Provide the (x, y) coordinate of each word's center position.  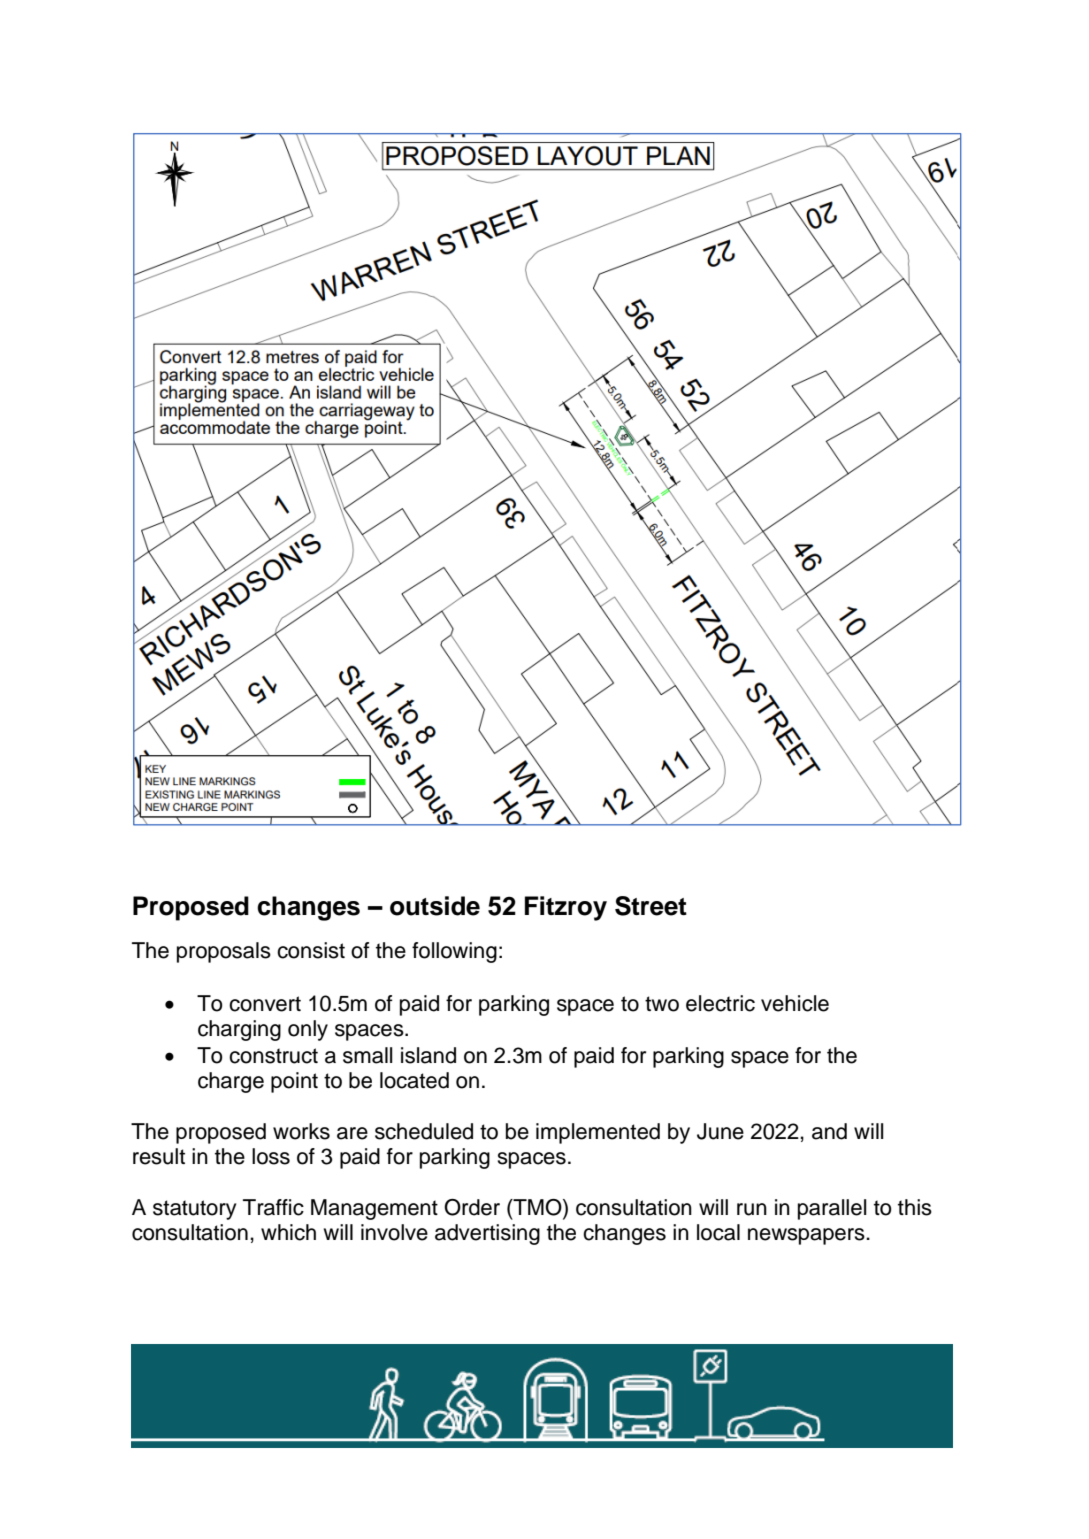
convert (265, 1004)
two (662, 1004)
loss (271, 1156)
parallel (832, 1209)
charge (231, 1082)
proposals (224, 952)
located (414, 1080)
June (720, 1131)
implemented (598, 1133)
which (288, 1232)
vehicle (795, 1003)
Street (651, 906)
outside (435, 906)
